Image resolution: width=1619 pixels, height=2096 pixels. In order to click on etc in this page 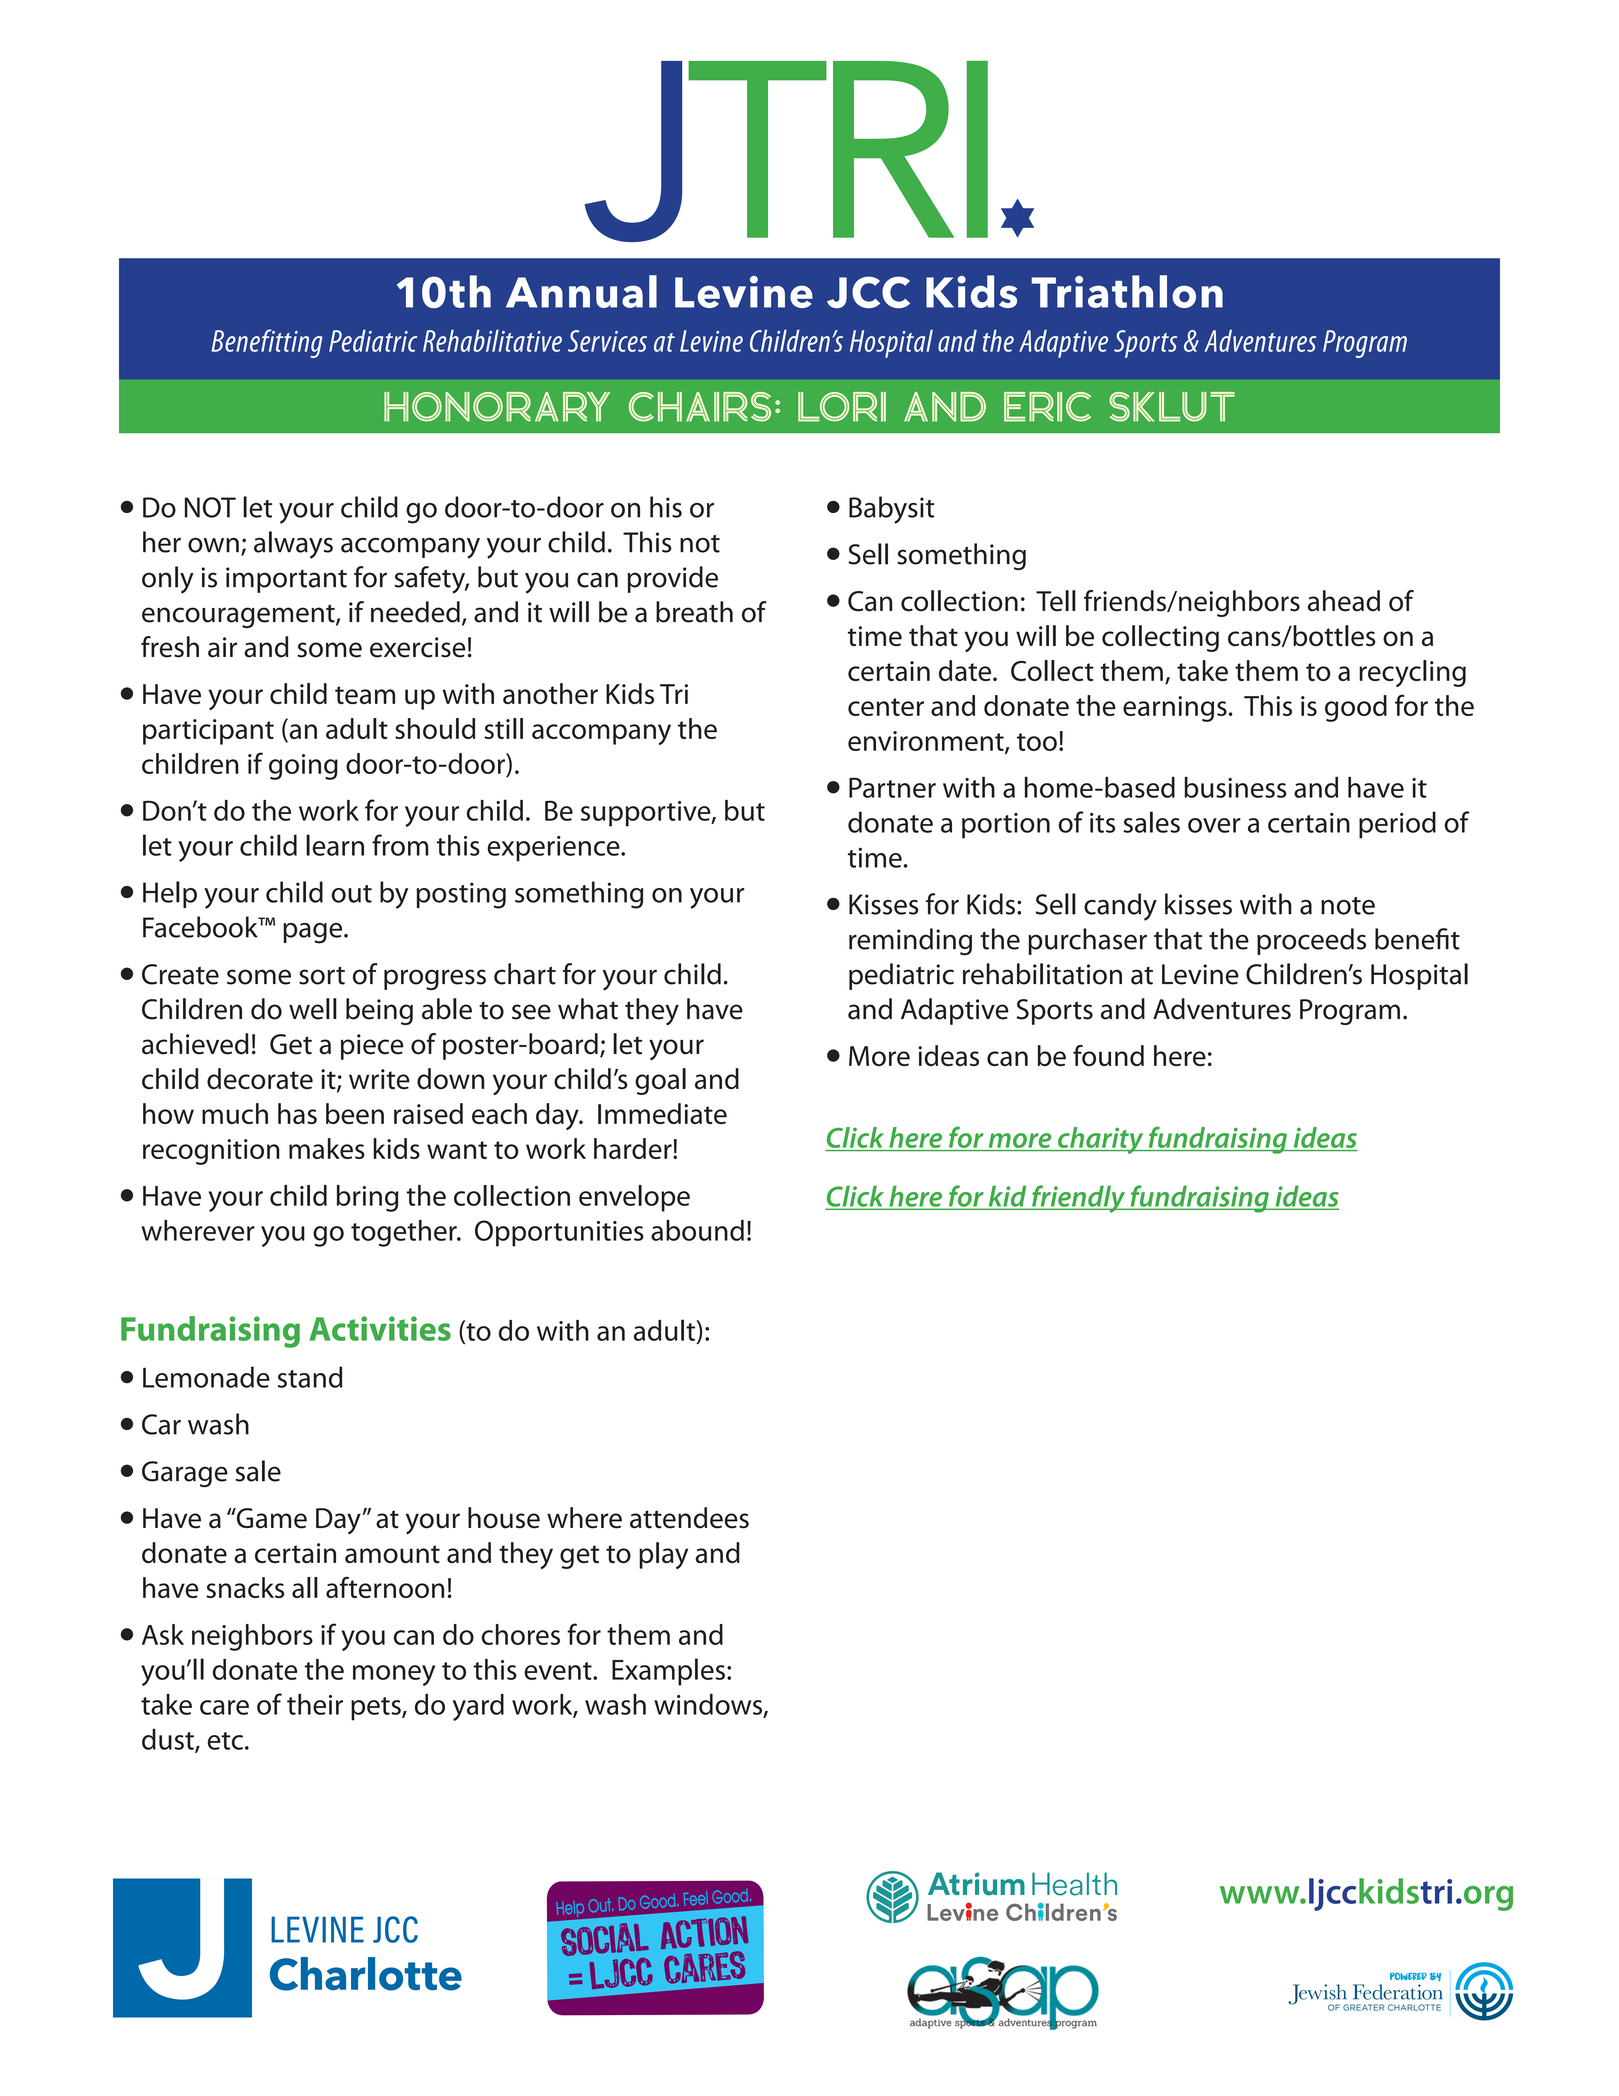, I will do `click(225, 1741)`.
